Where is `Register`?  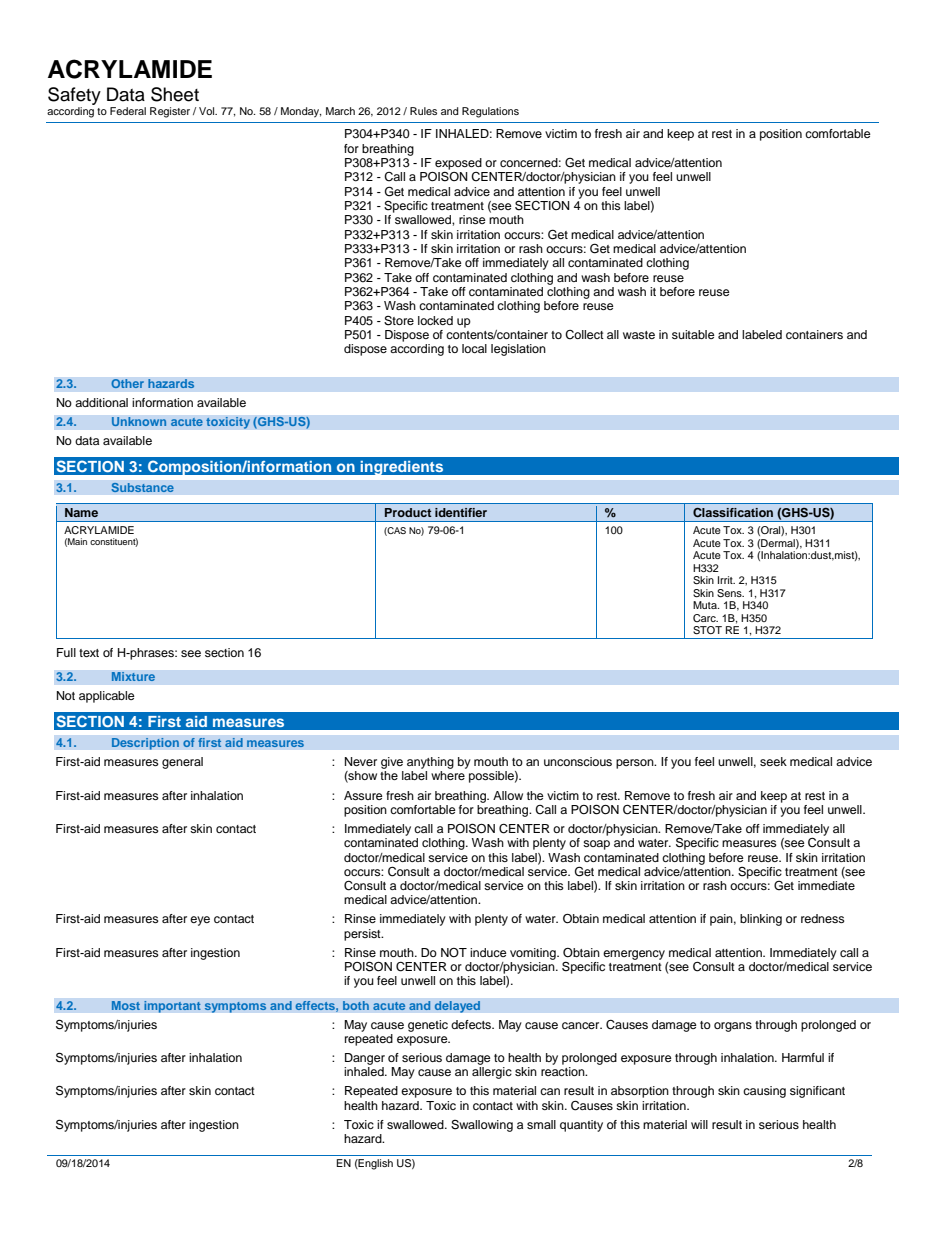 Register is located at coordinates (170, 112).
